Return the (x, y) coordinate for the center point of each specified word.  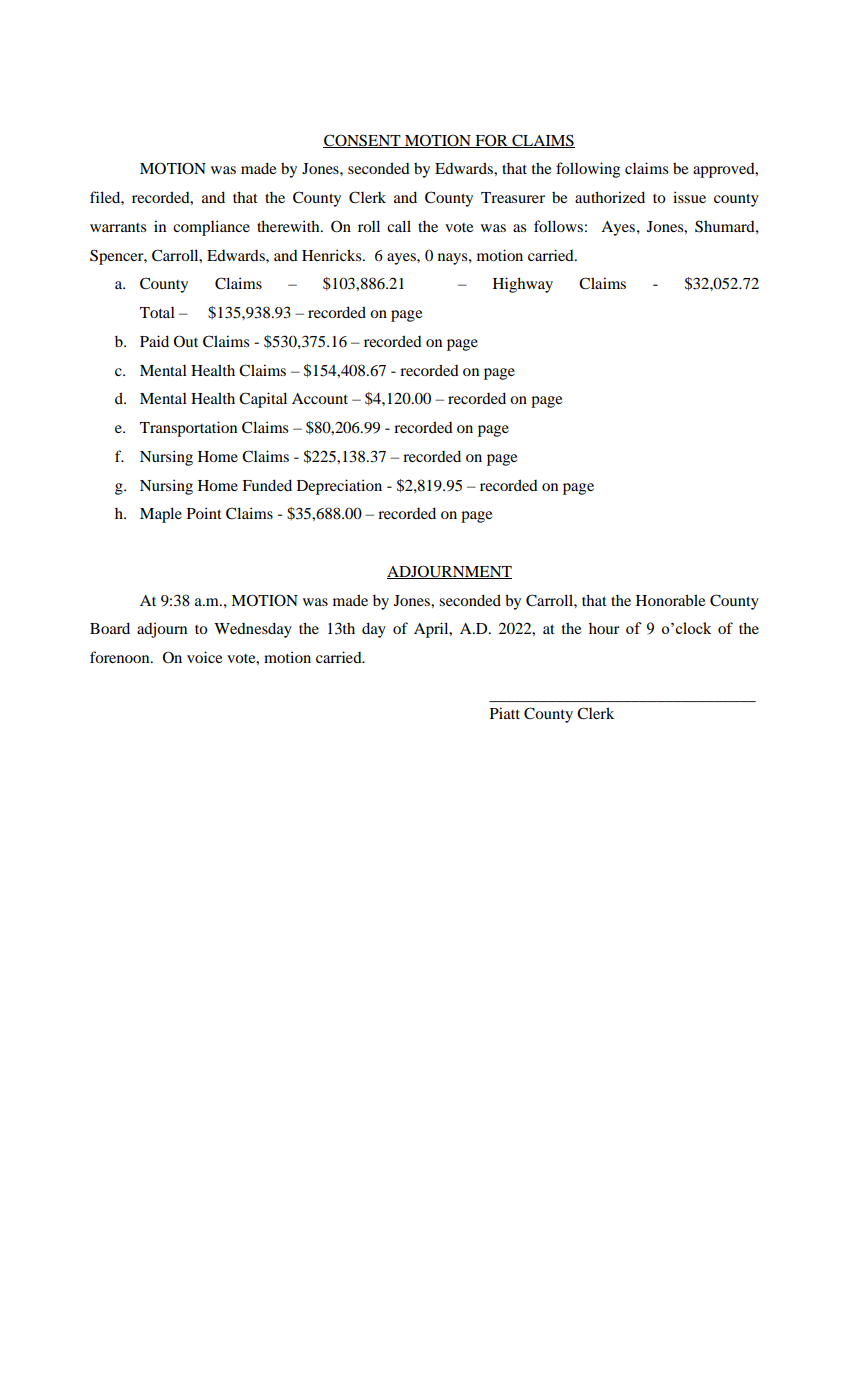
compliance (211, 228)
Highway (523, 285)
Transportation (188, 429)
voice (204, 657)
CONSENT (363, 141)
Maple (161, 515)
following (588, 170)
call (399, 226)
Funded (267, 485)
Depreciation (339, 487)
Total (157, 312)
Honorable (670, 600)
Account (320, 398)
